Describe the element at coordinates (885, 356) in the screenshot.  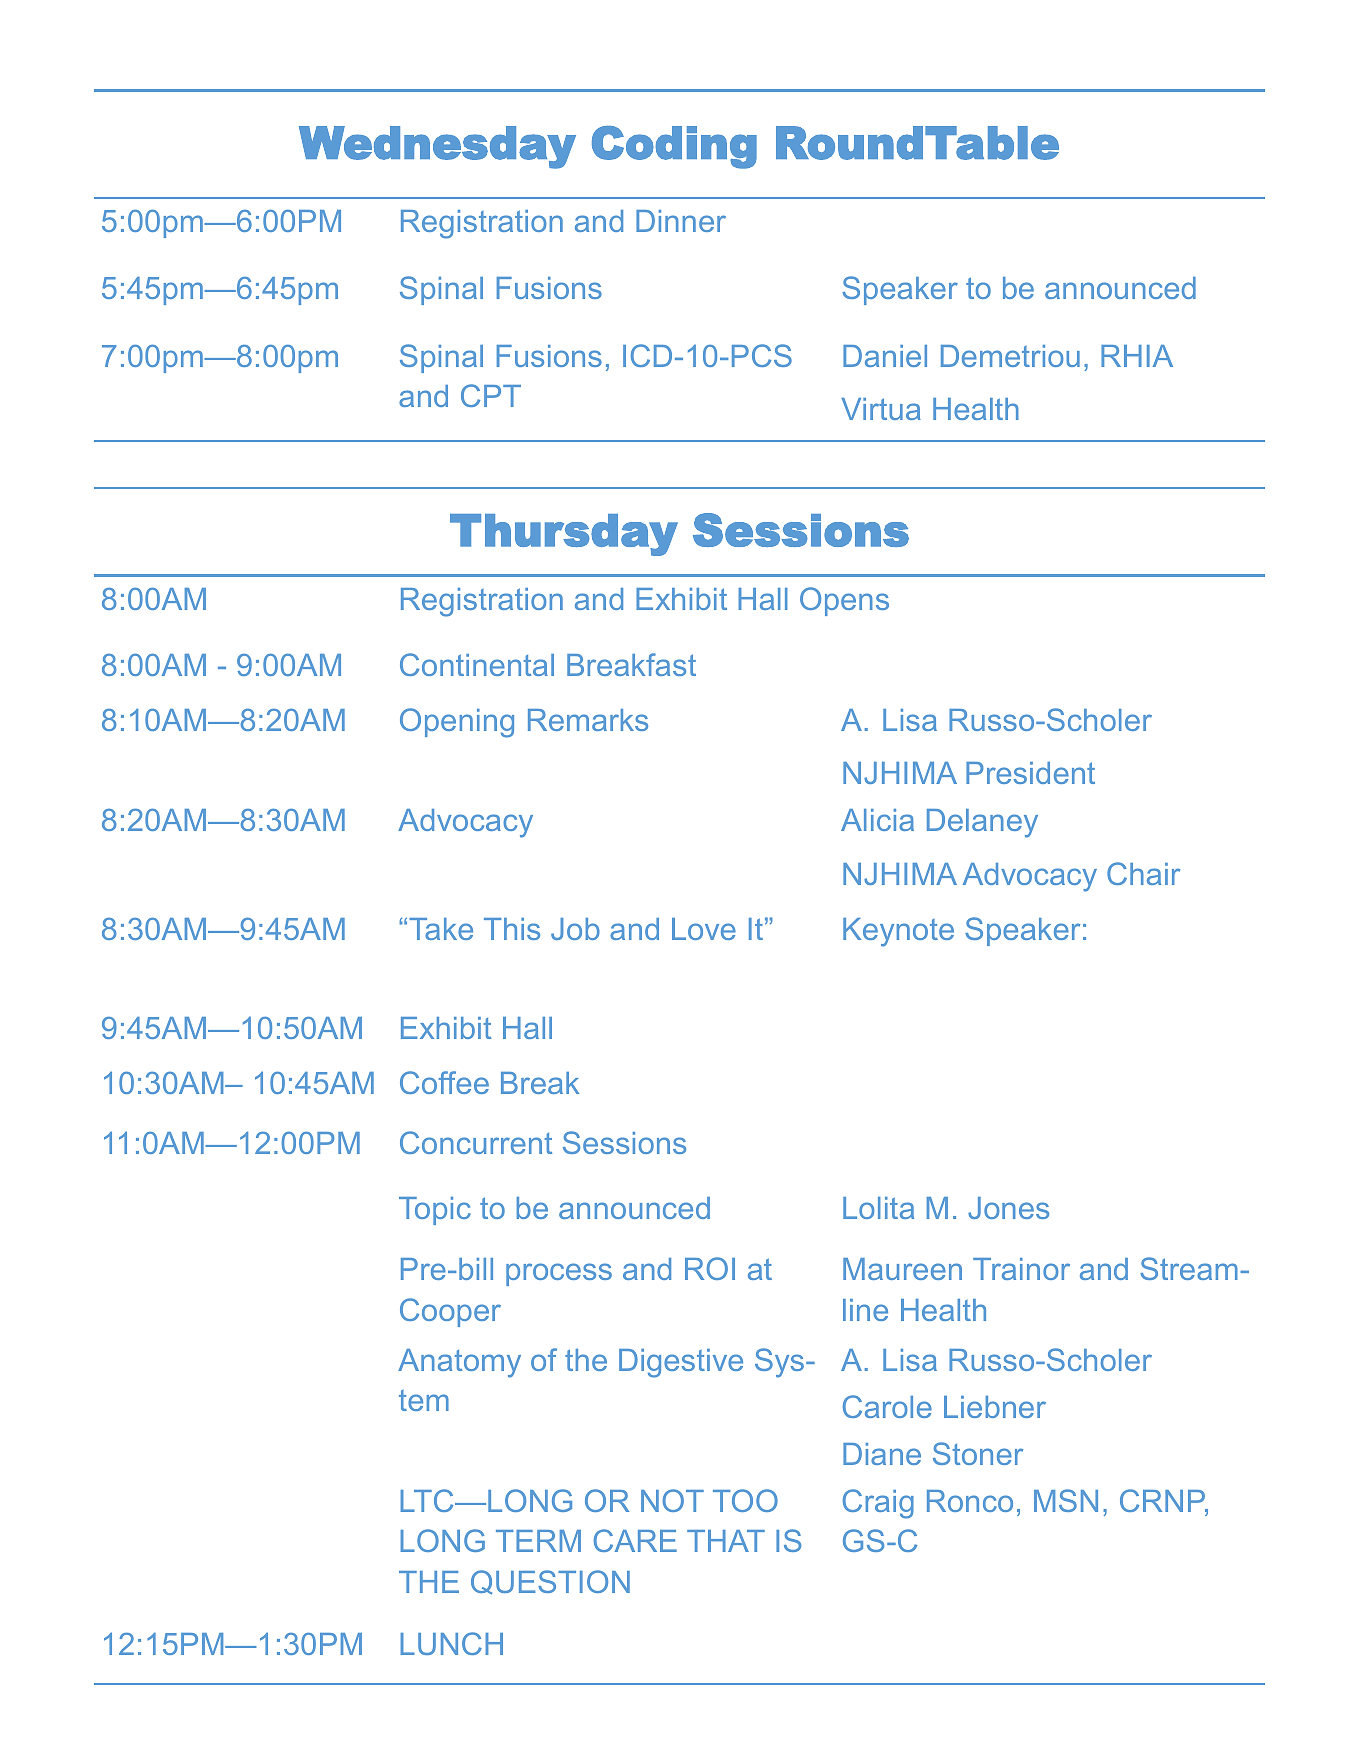
I see `Daniel` at that location.
